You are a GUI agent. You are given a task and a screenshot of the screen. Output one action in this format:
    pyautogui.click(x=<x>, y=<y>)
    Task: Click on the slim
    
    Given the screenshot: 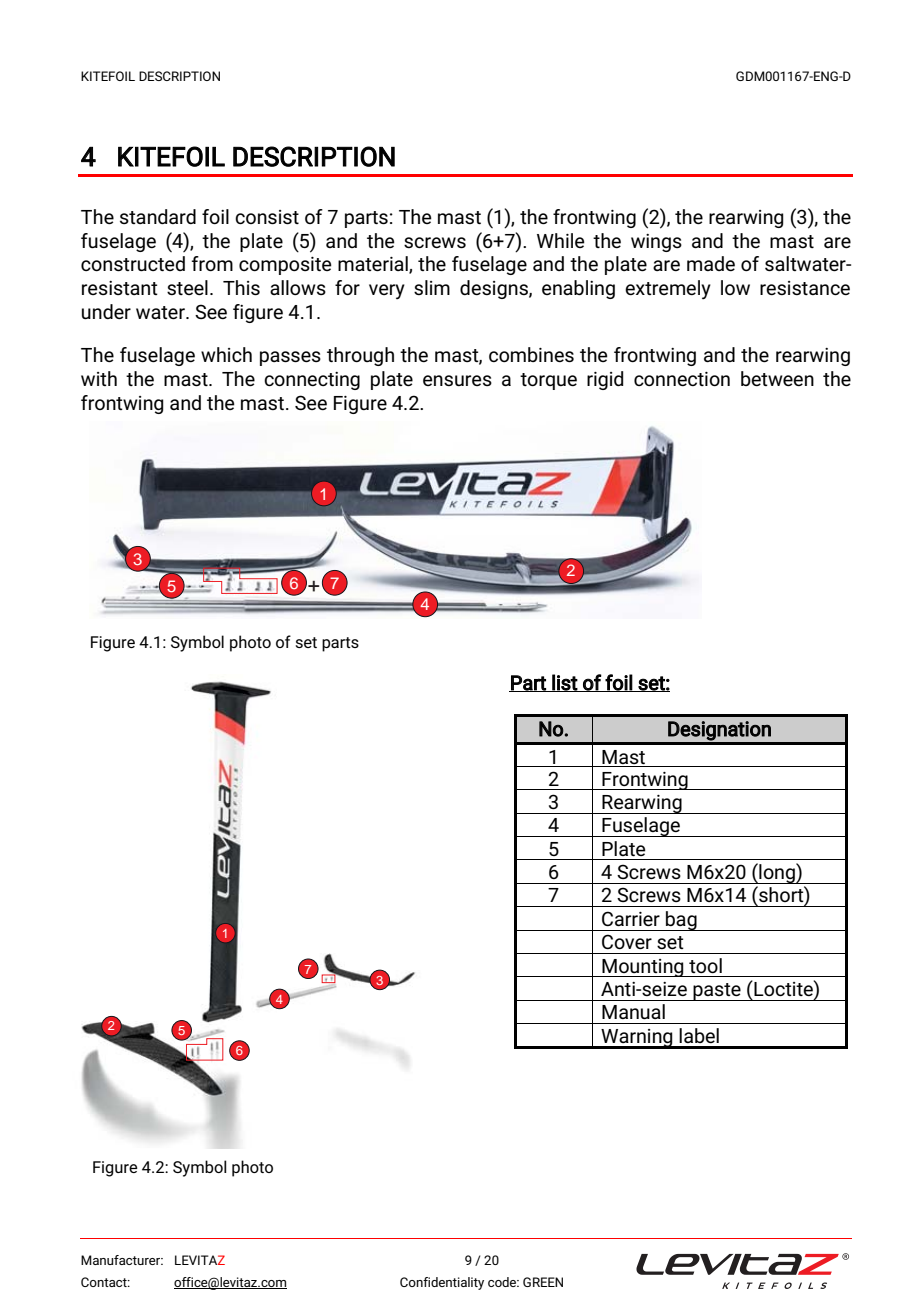 What is the action you would take?
    pyautogui.click(x=432, y=287)
